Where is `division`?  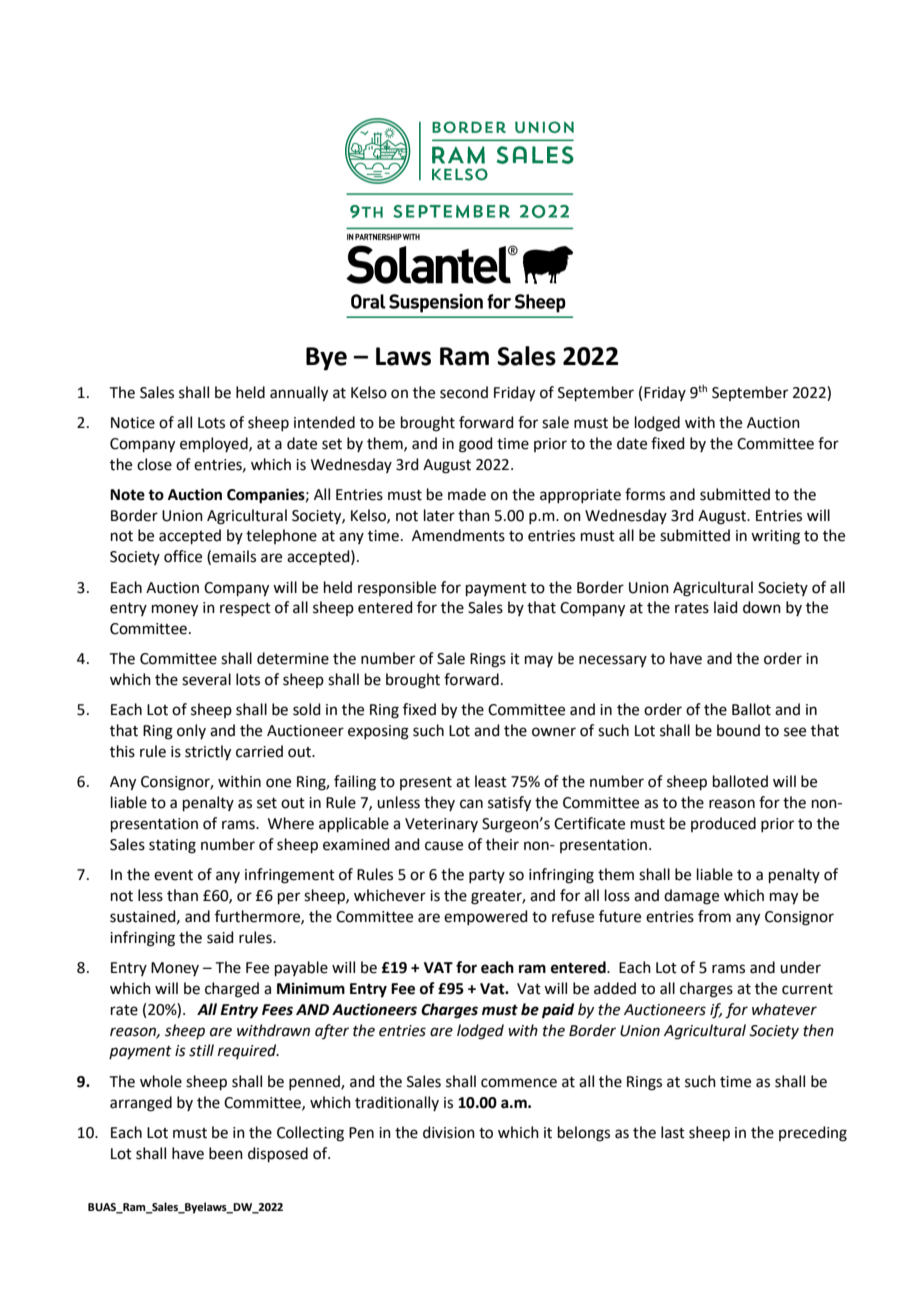 division is located at coordinates (449, 1132).
